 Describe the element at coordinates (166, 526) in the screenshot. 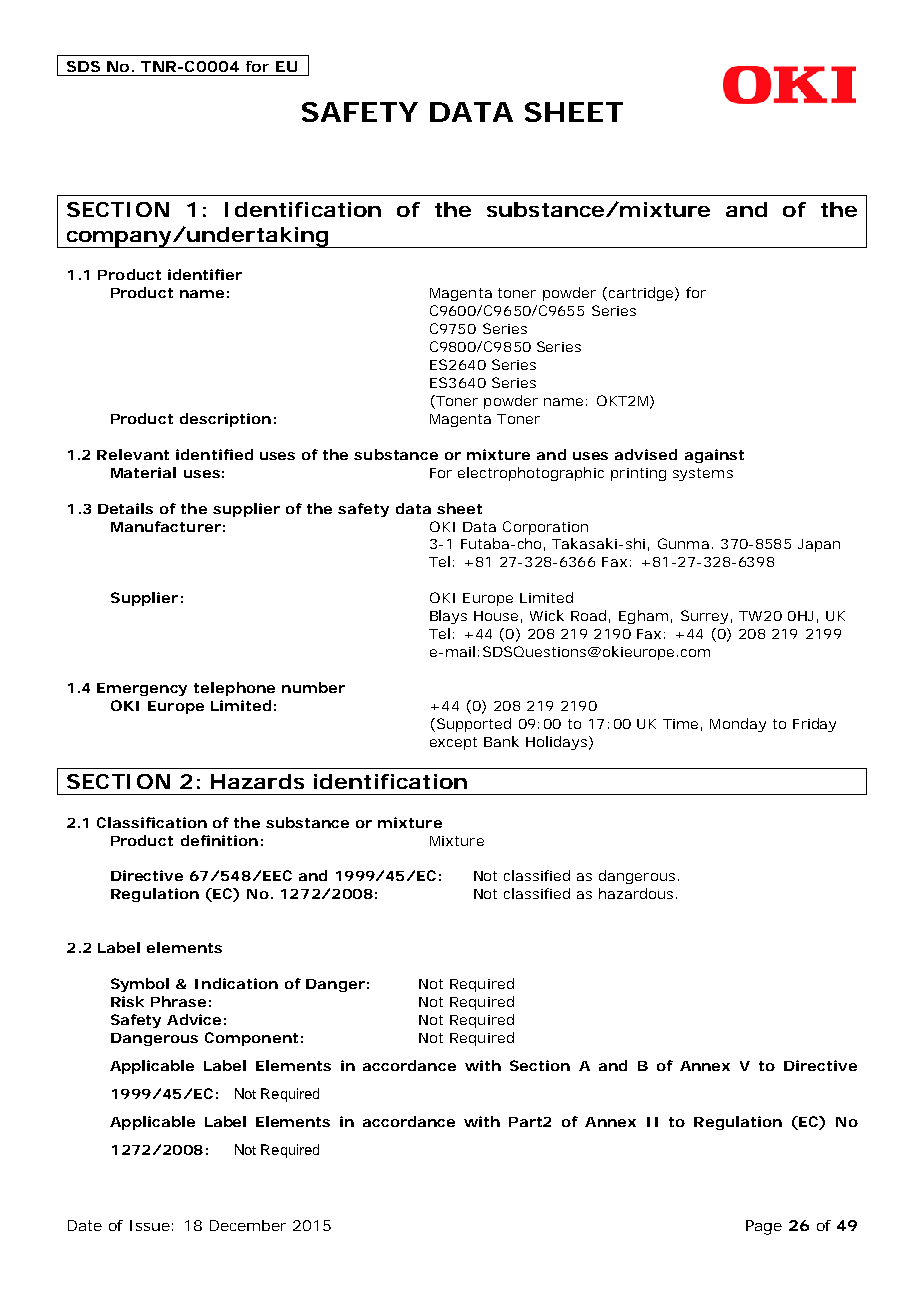

I see `Manufacturer` at that location.
